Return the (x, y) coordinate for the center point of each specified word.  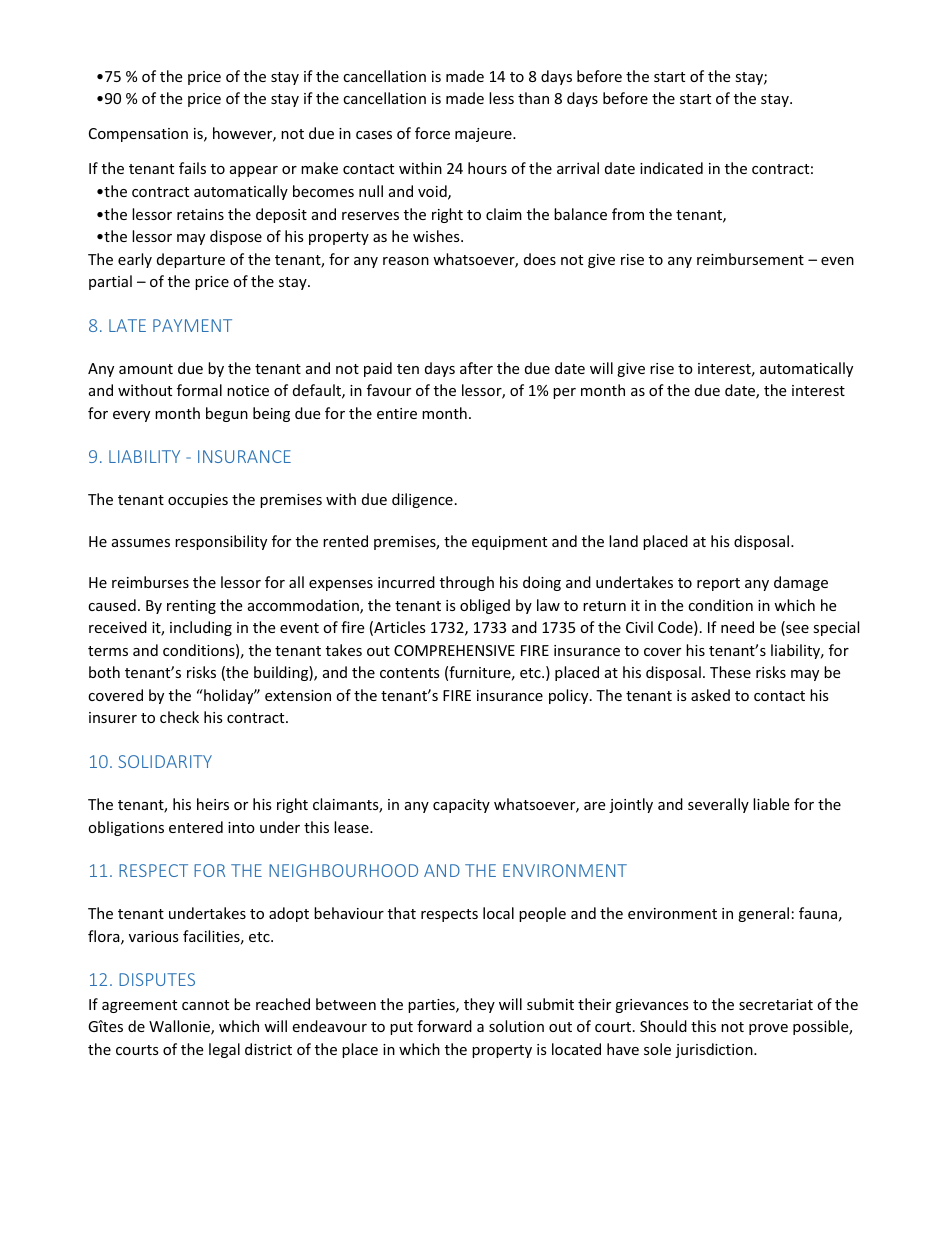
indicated (671, 168)
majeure (484, 135)
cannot (205, 1005)
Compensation (138, 135)
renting (191, 607)
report (718, 584)
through (467, 583)
